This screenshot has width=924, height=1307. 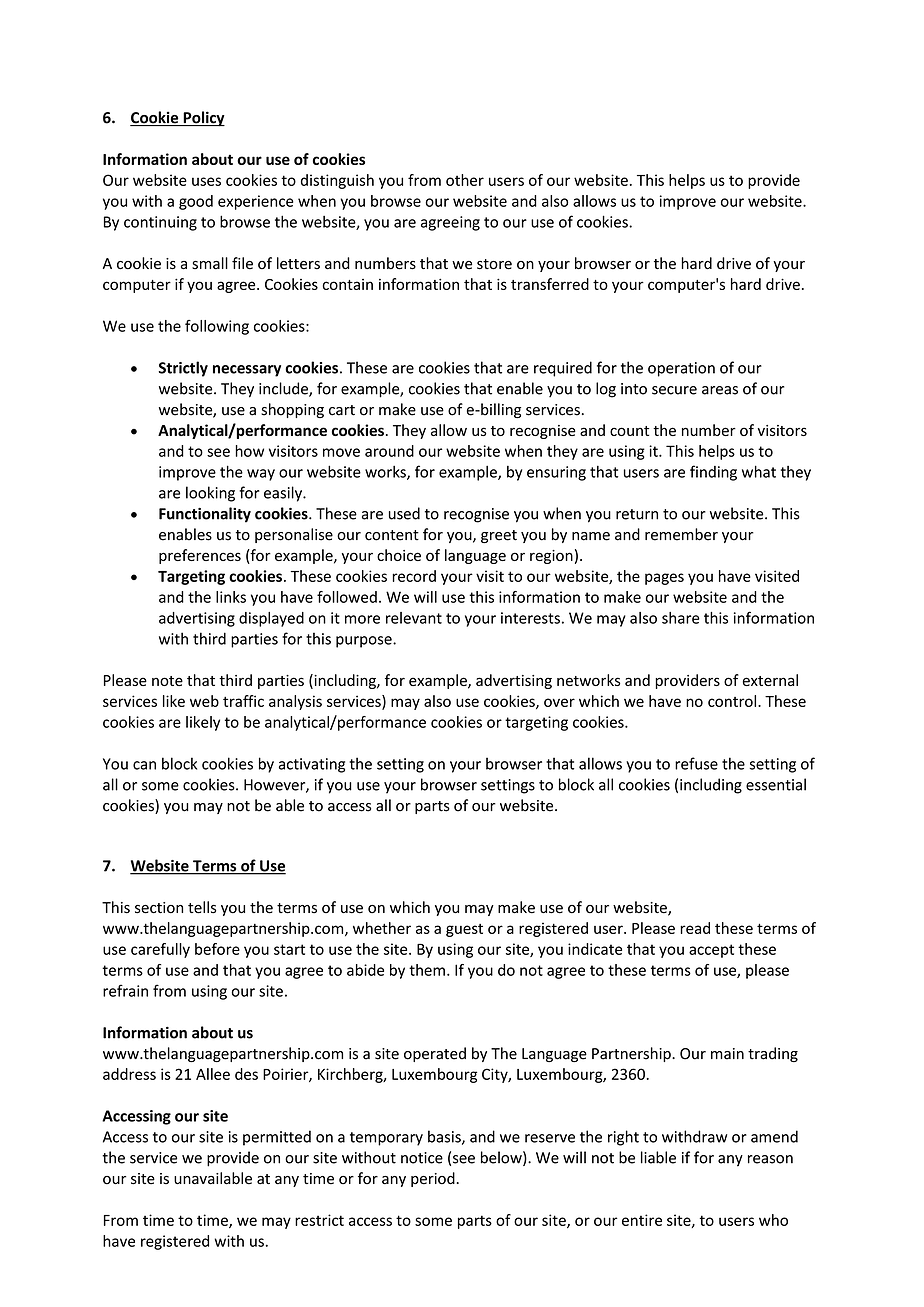 What do you see at coordinates (550, 284) in the screenshot?
I see `transferred` at bounding box center [550, 284].
